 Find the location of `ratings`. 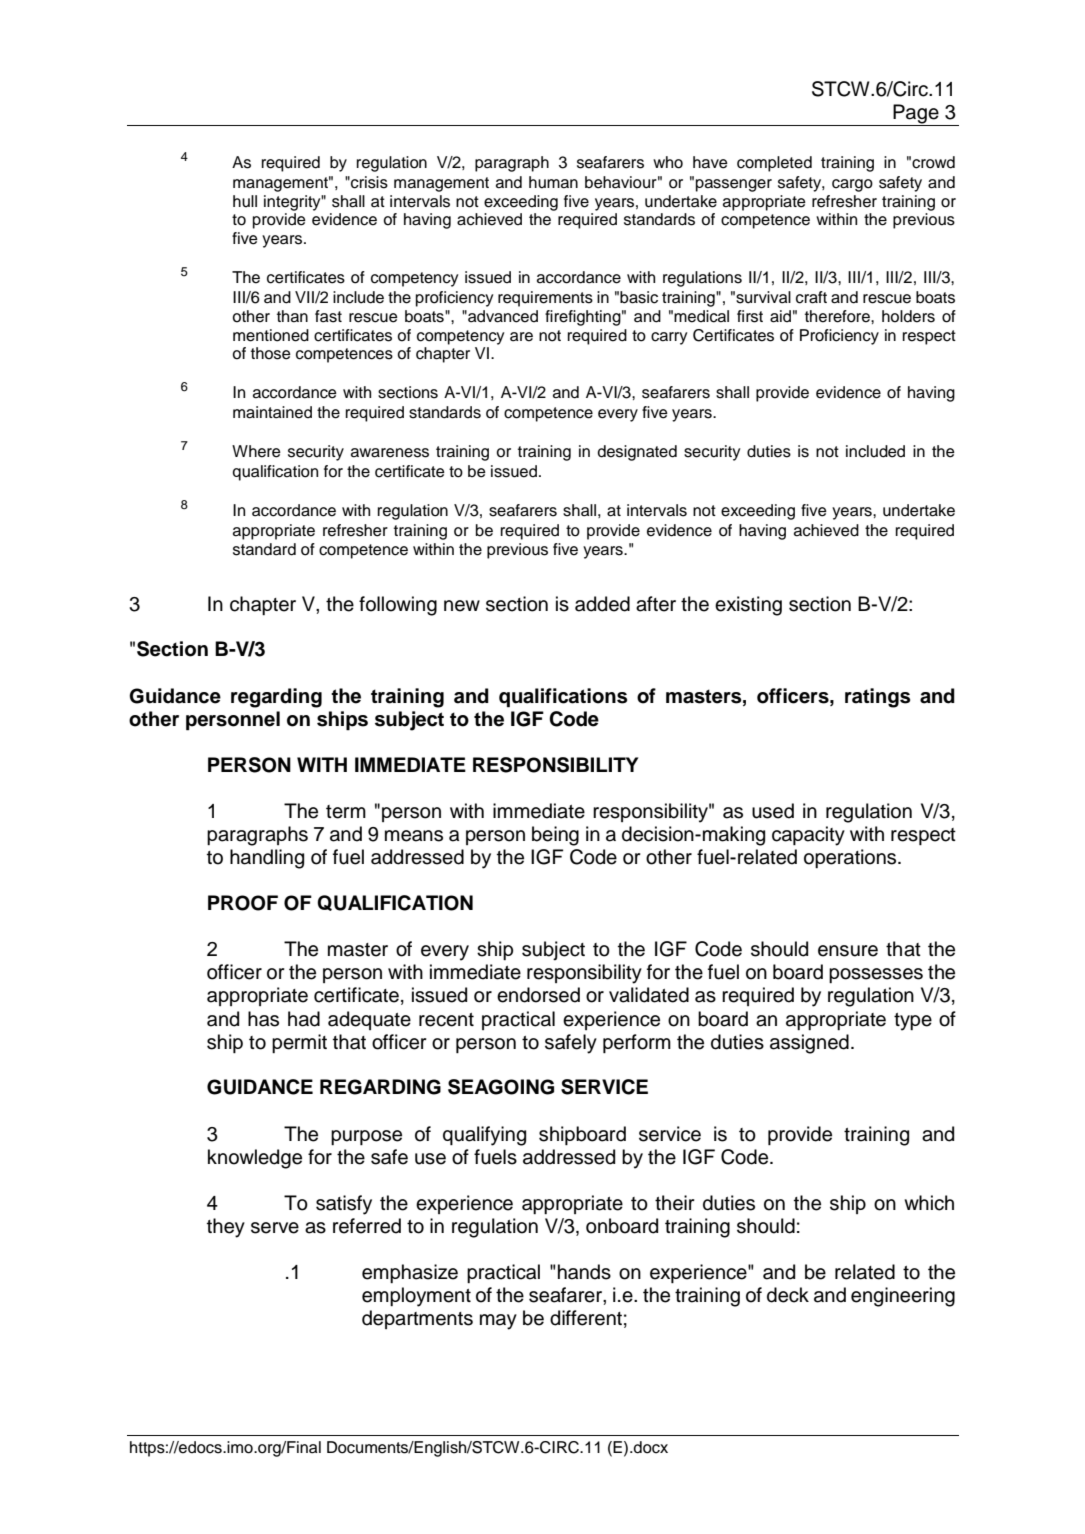

ratings is located at coordinates (877, 698).
